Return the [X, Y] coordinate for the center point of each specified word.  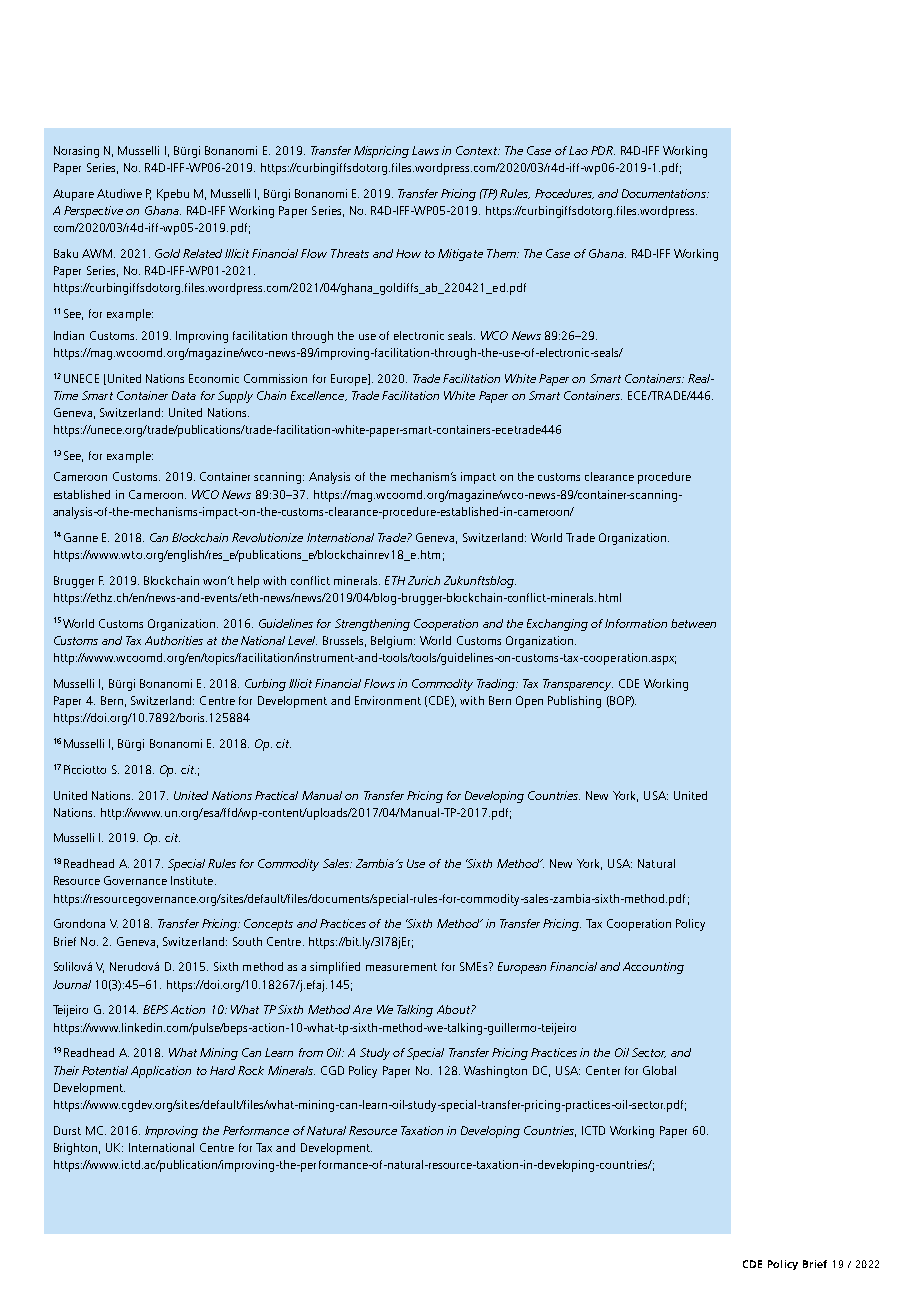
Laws [425, 150]
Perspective [93, 212]
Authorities [174, 640]
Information [636, 623]
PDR [603, 150]
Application [161, 1072]
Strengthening [372, 625]
